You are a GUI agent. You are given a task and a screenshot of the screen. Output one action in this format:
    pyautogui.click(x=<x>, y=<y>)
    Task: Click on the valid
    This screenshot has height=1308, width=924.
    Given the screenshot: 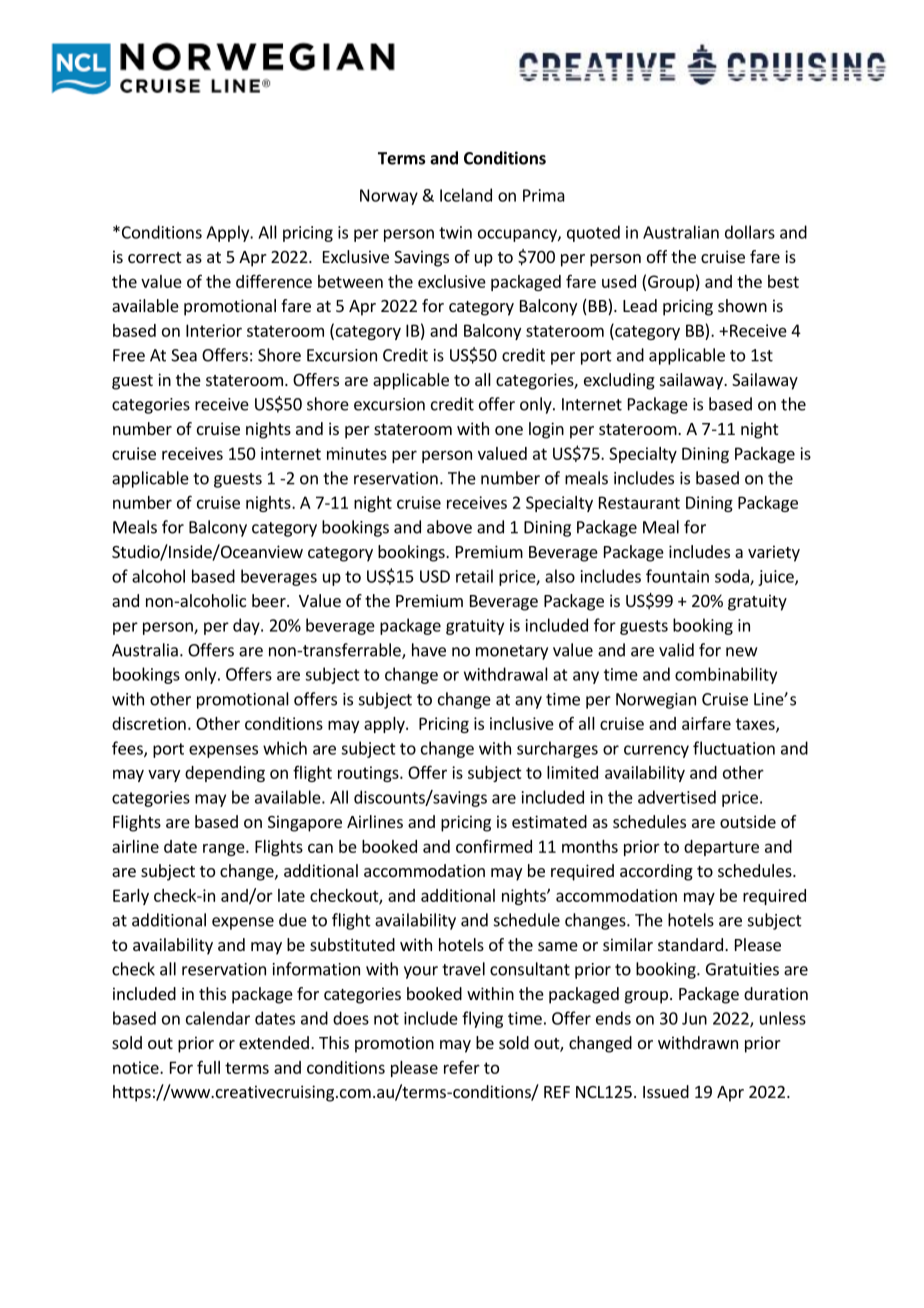 What is the action you would take?
    pyautogui.click(x=676, y=650)
